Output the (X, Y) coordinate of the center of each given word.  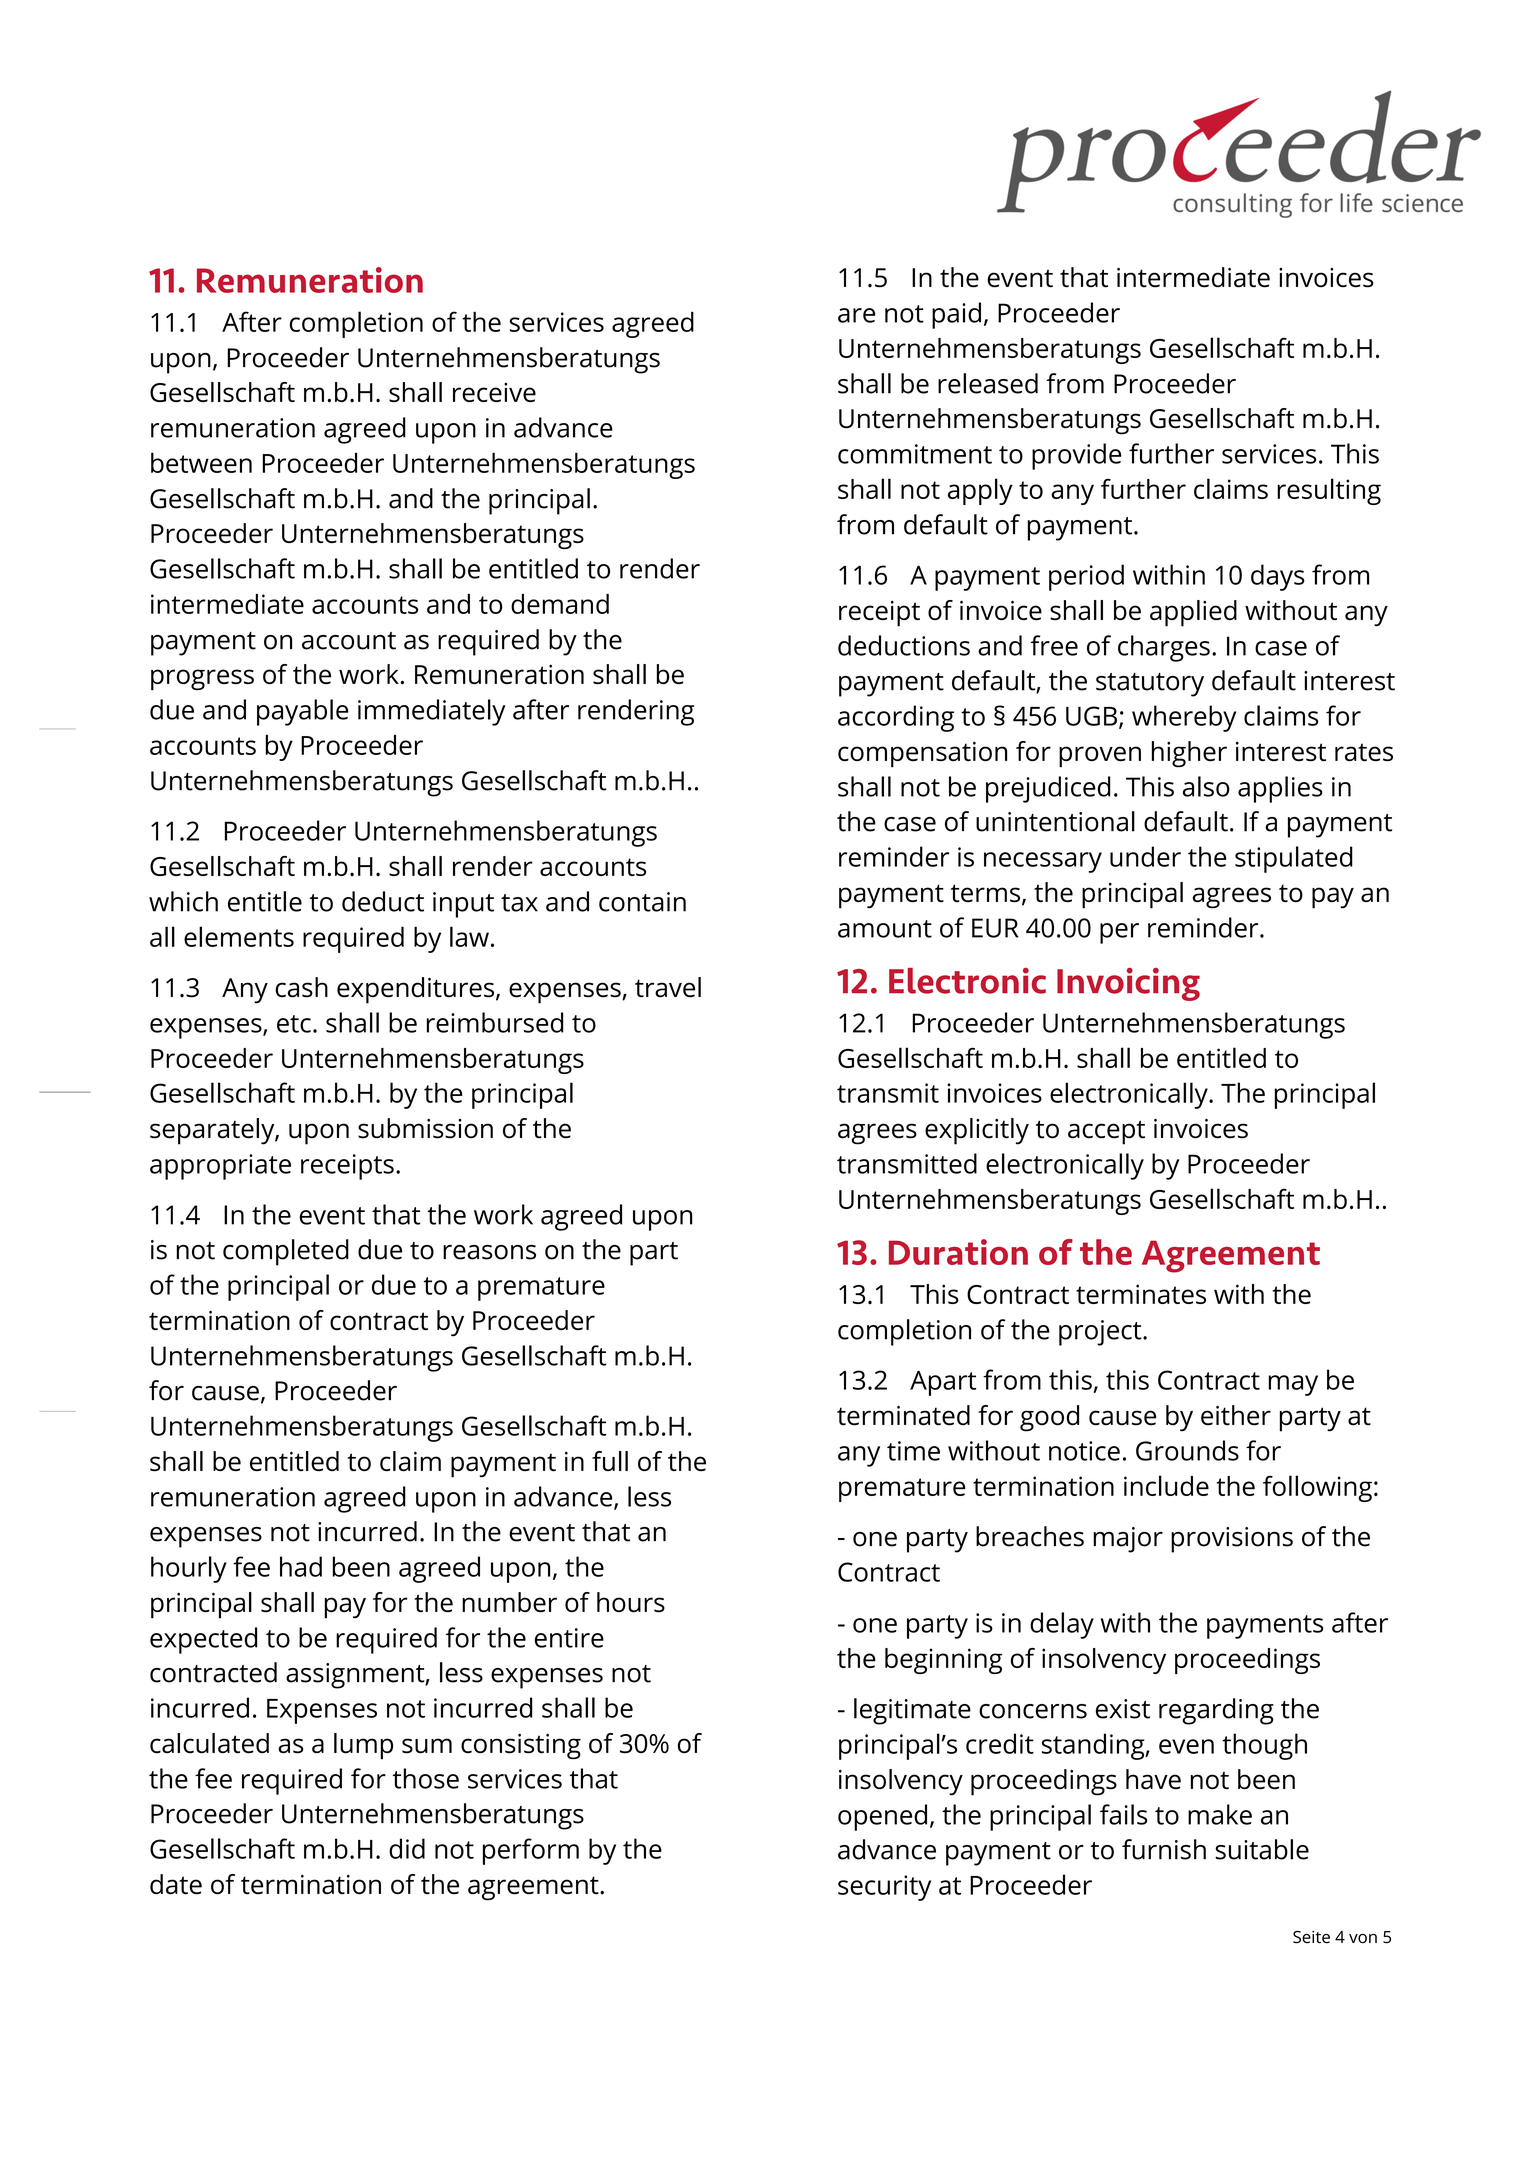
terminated (903, 1415)
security (884, 1888)
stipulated (1294, 859)
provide (1076, 456)
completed (286, 1252)
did (407, 1848)
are (856, 315)
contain (642, 902)
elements (239, 936)
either (1236, 1415)
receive (494, 392)
